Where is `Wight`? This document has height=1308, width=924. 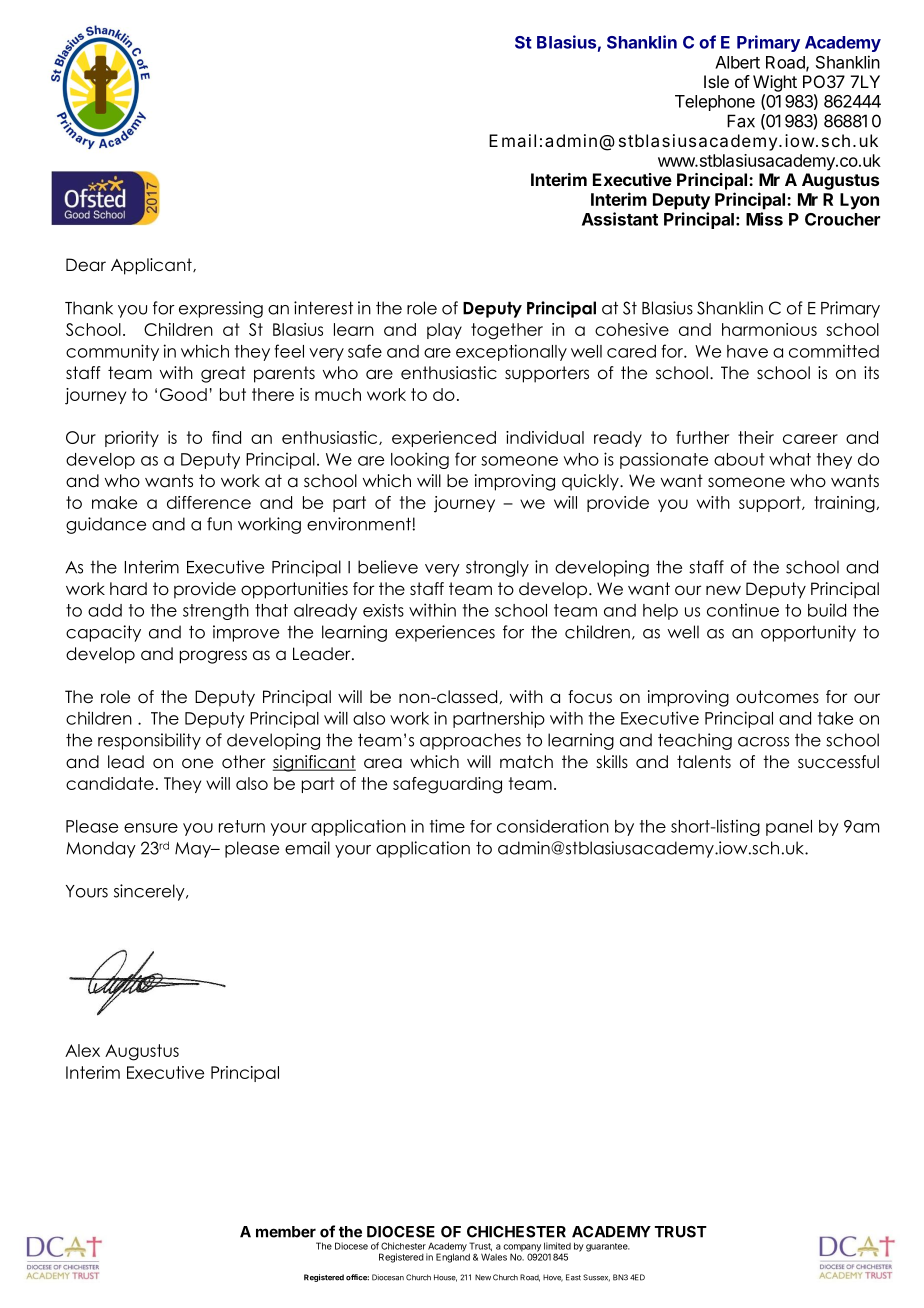 Wight is located at coordinates (775, 83).
